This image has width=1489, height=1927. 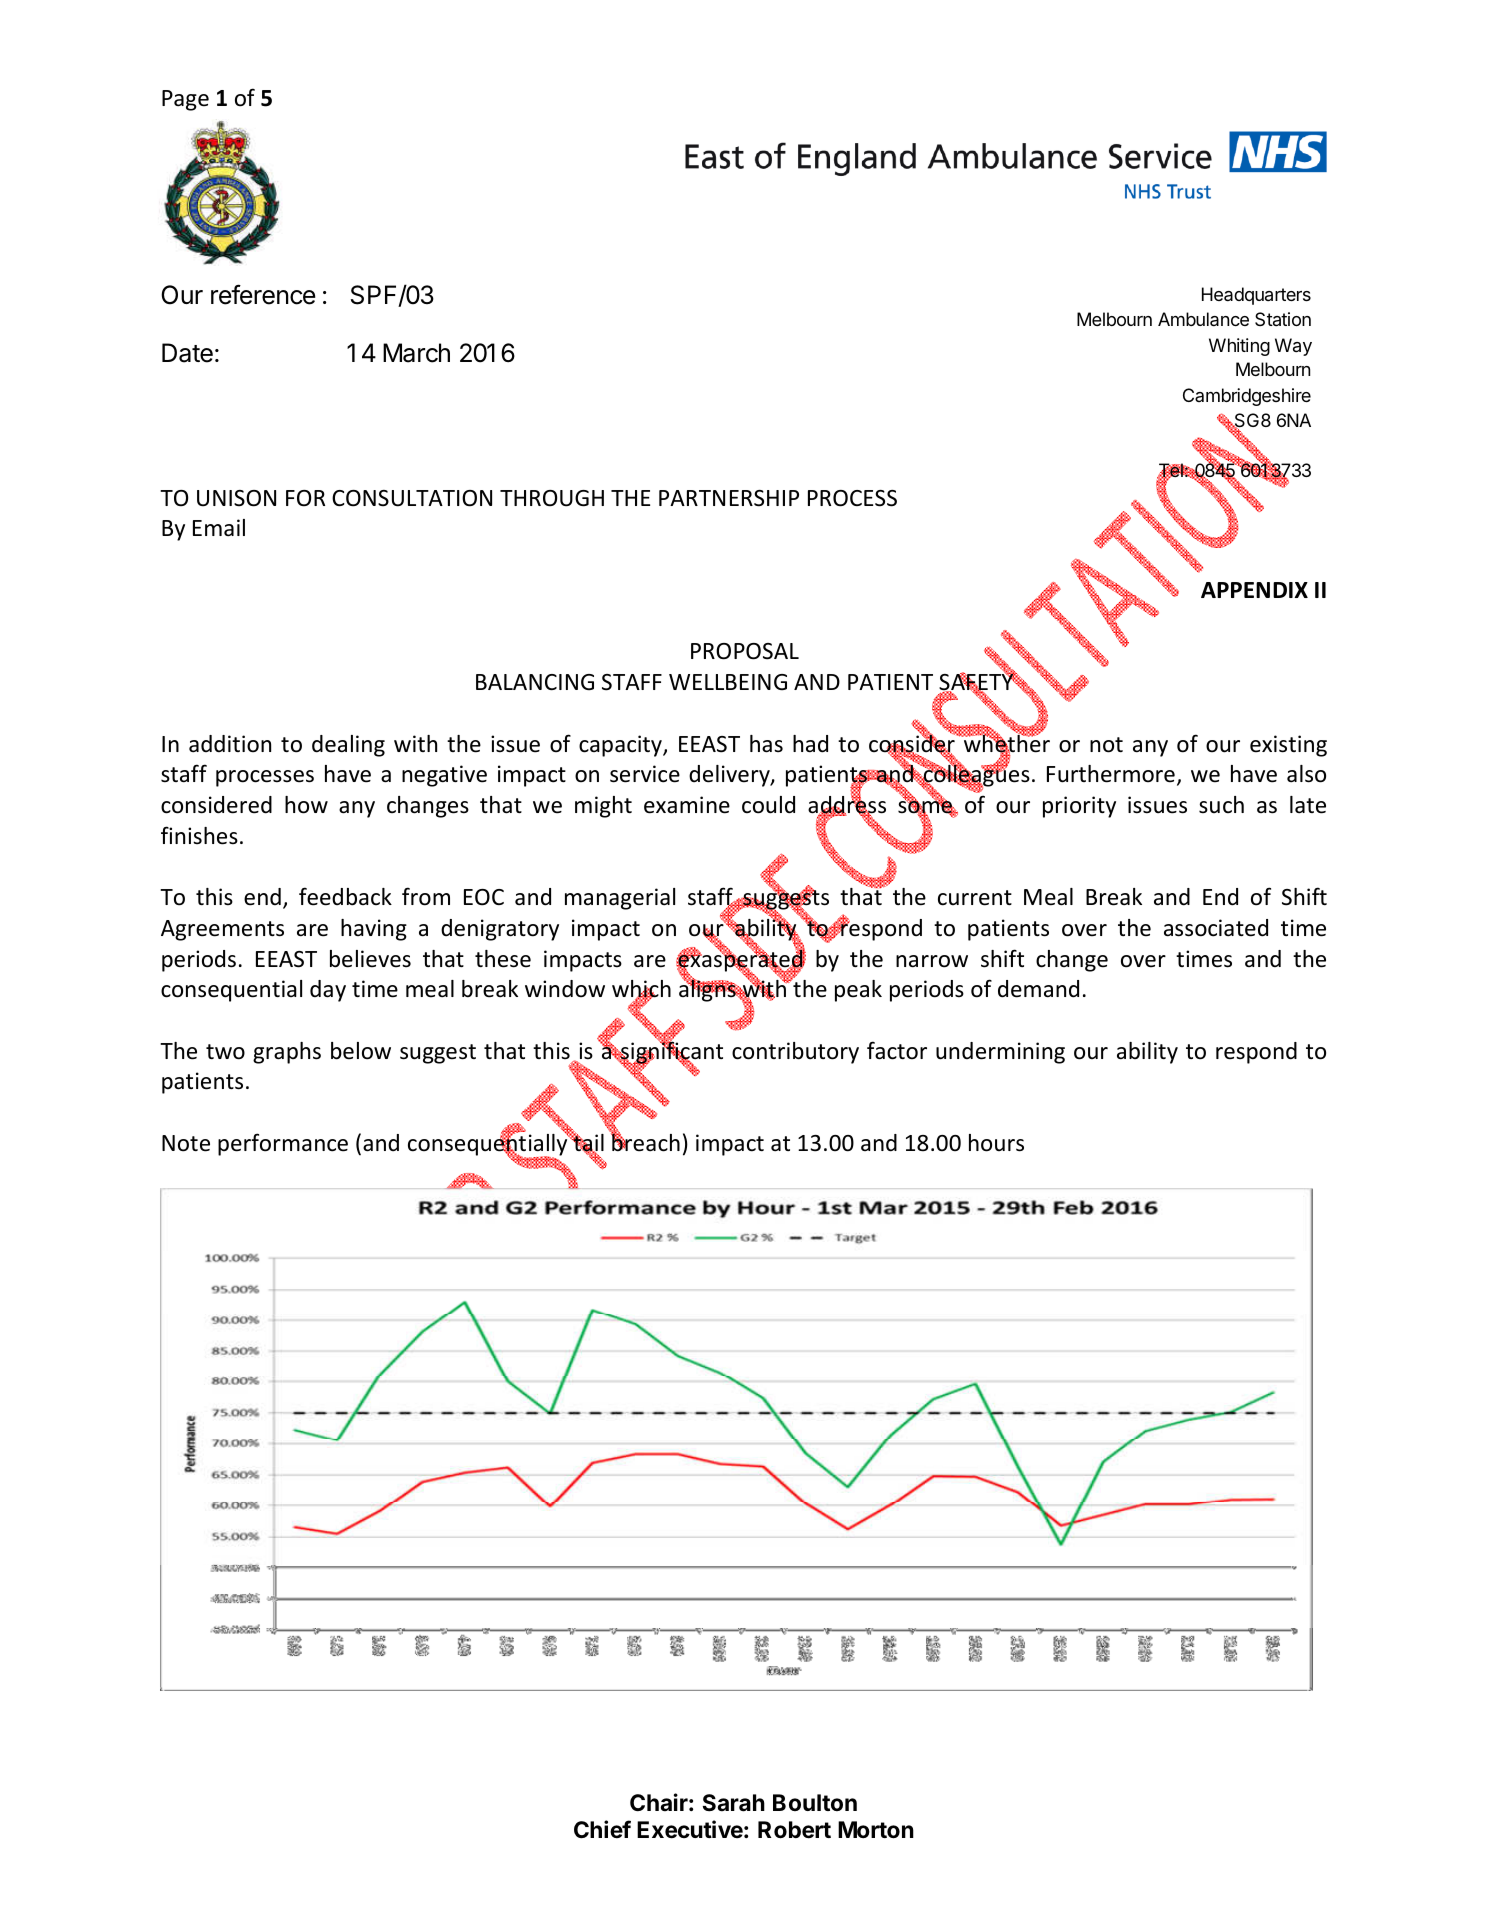 I want to click on associated, so click(x=1216, y=928).
